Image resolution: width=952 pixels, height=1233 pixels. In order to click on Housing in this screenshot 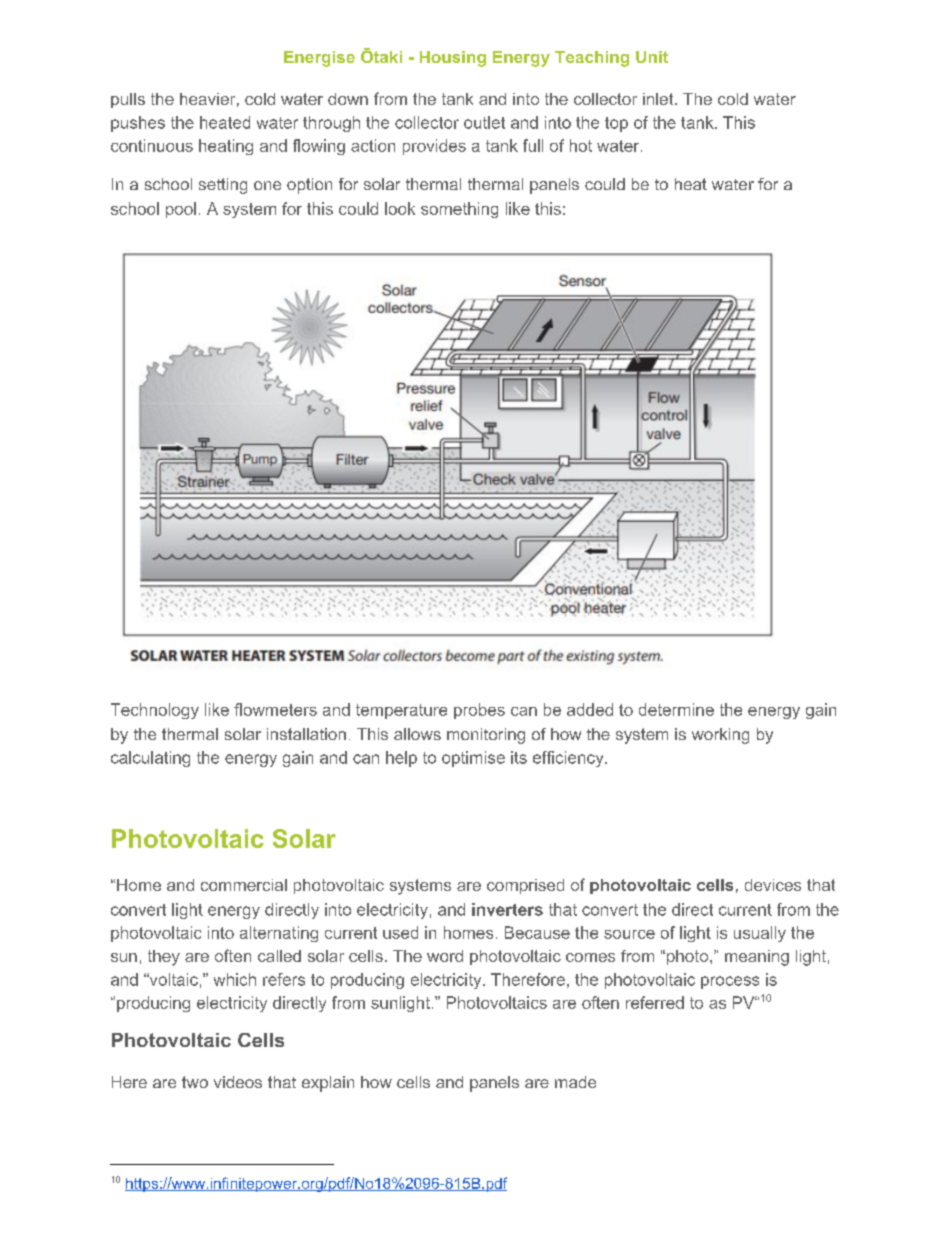, I will do `click(453, 59)`.
